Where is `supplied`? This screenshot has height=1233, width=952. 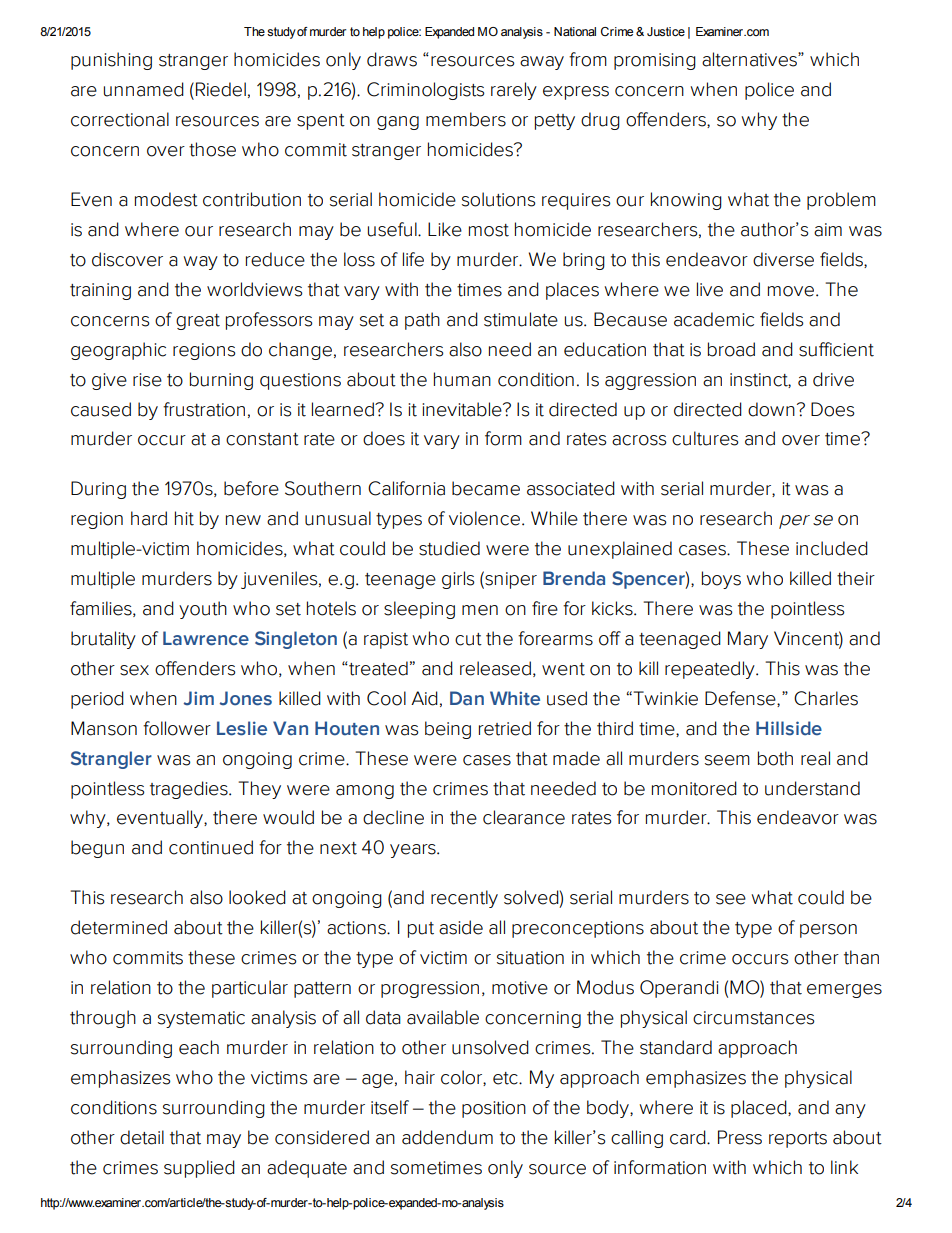
supplied is located at coordinates (199, 1169).
